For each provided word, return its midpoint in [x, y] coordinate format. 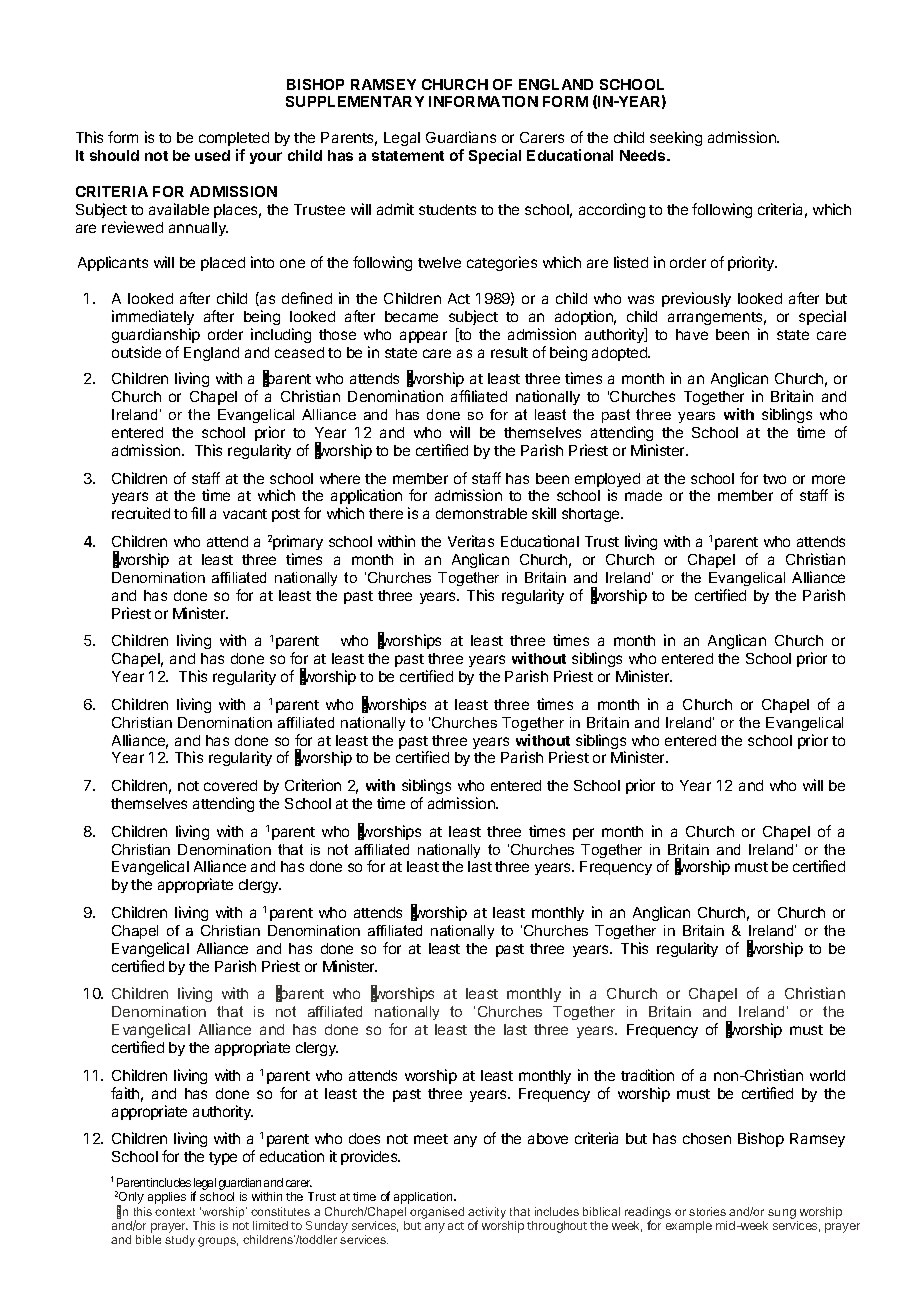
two [774, 479]
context [175, 1212]
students [447, 209]
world [827, 1075]
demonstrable [481, 513]
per [583, 834]
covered [230, 785]
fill [198, 513]
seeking [676, 138]
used [212, 155]
